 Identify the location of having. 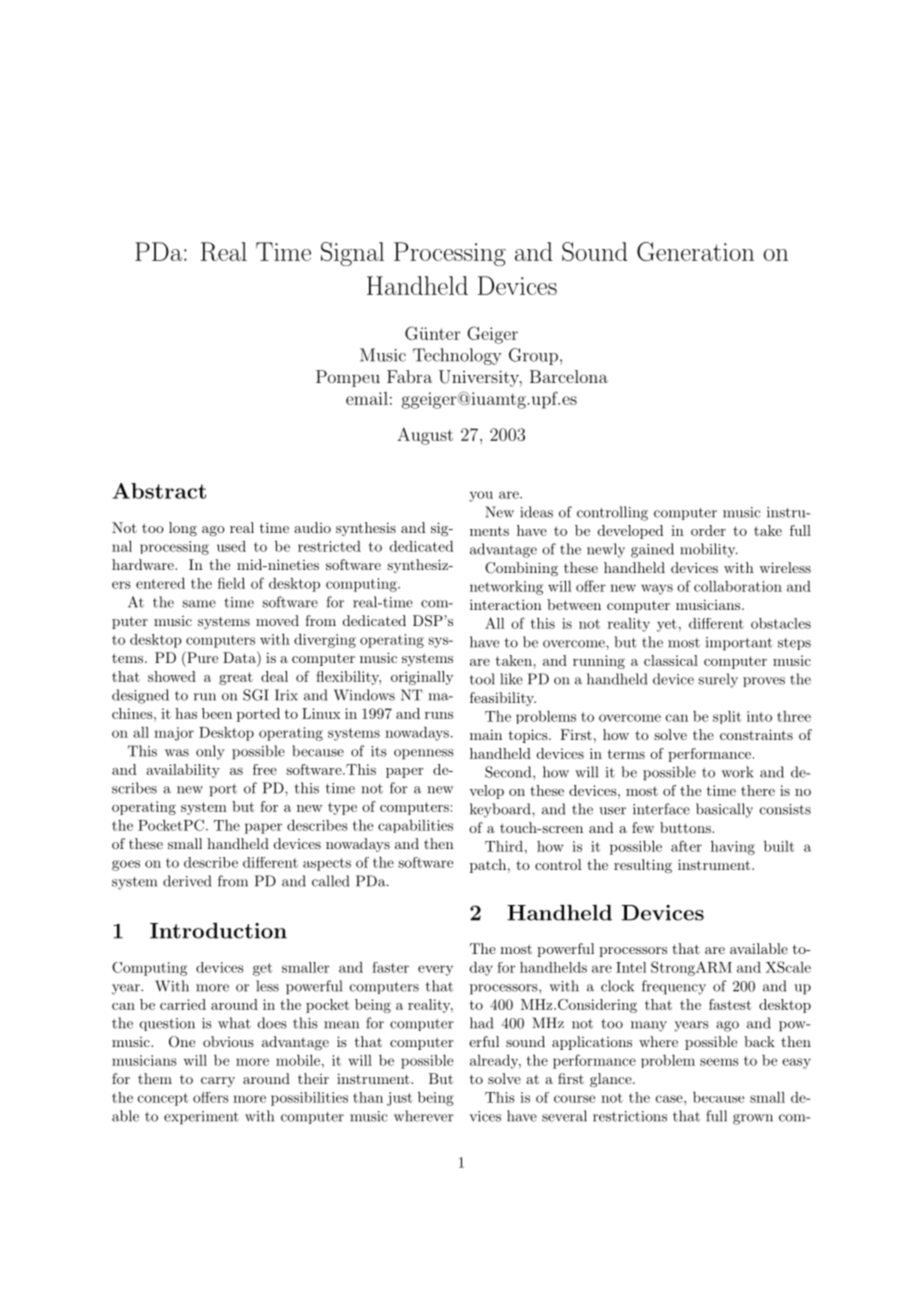
(733, 847).
